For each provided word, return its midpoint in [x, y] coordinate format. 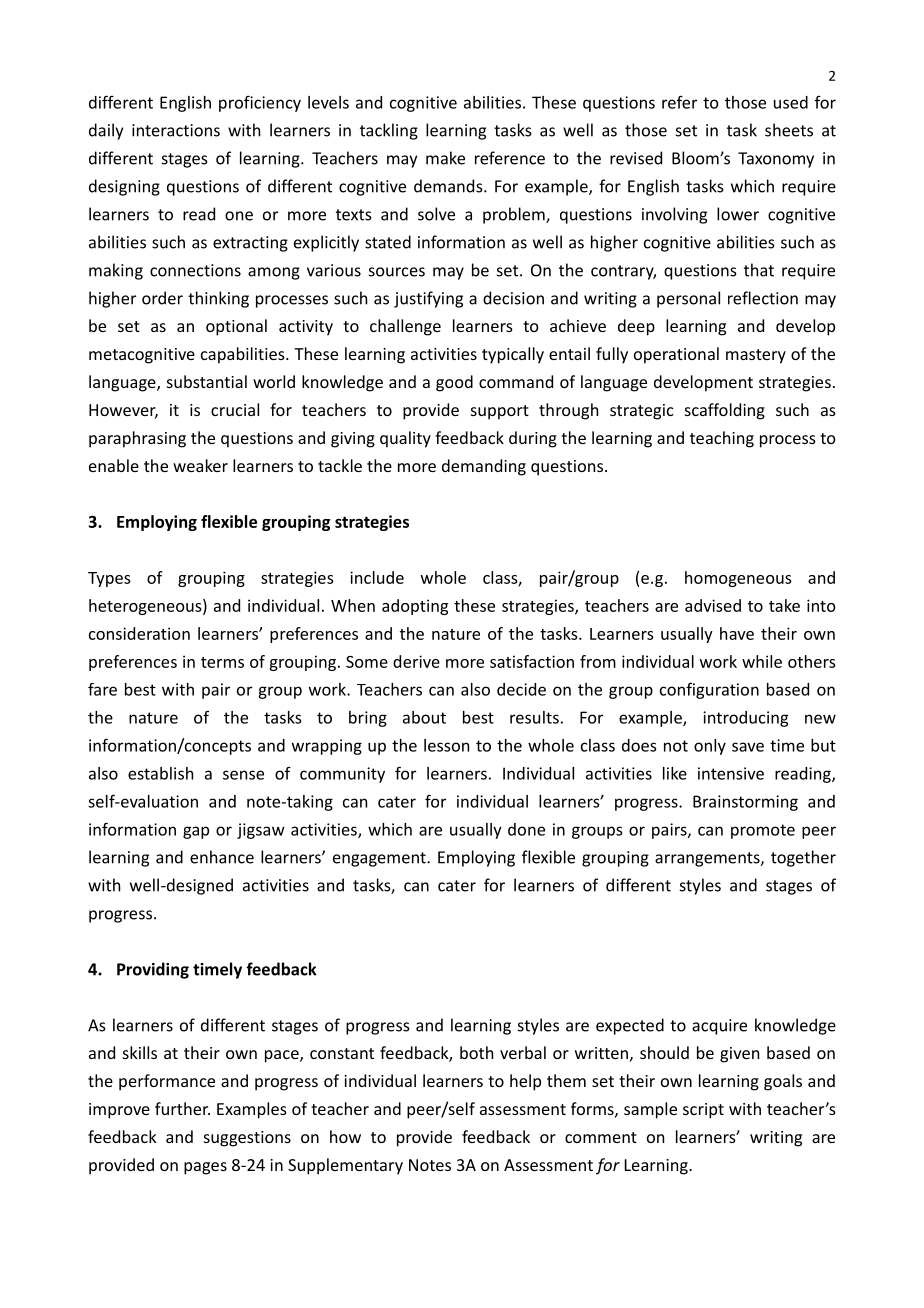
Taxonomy [776, 160]
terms [222, 662]
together [803, 858]
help [525, 1082]
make [445, 158]
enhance [222, 857]
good [454, 383]
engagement [380, 859]
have [737, 633]
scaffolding [725, 411]
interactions [176, 130]
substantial [207, 381]
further [182, 1108]
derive [416, 661]
